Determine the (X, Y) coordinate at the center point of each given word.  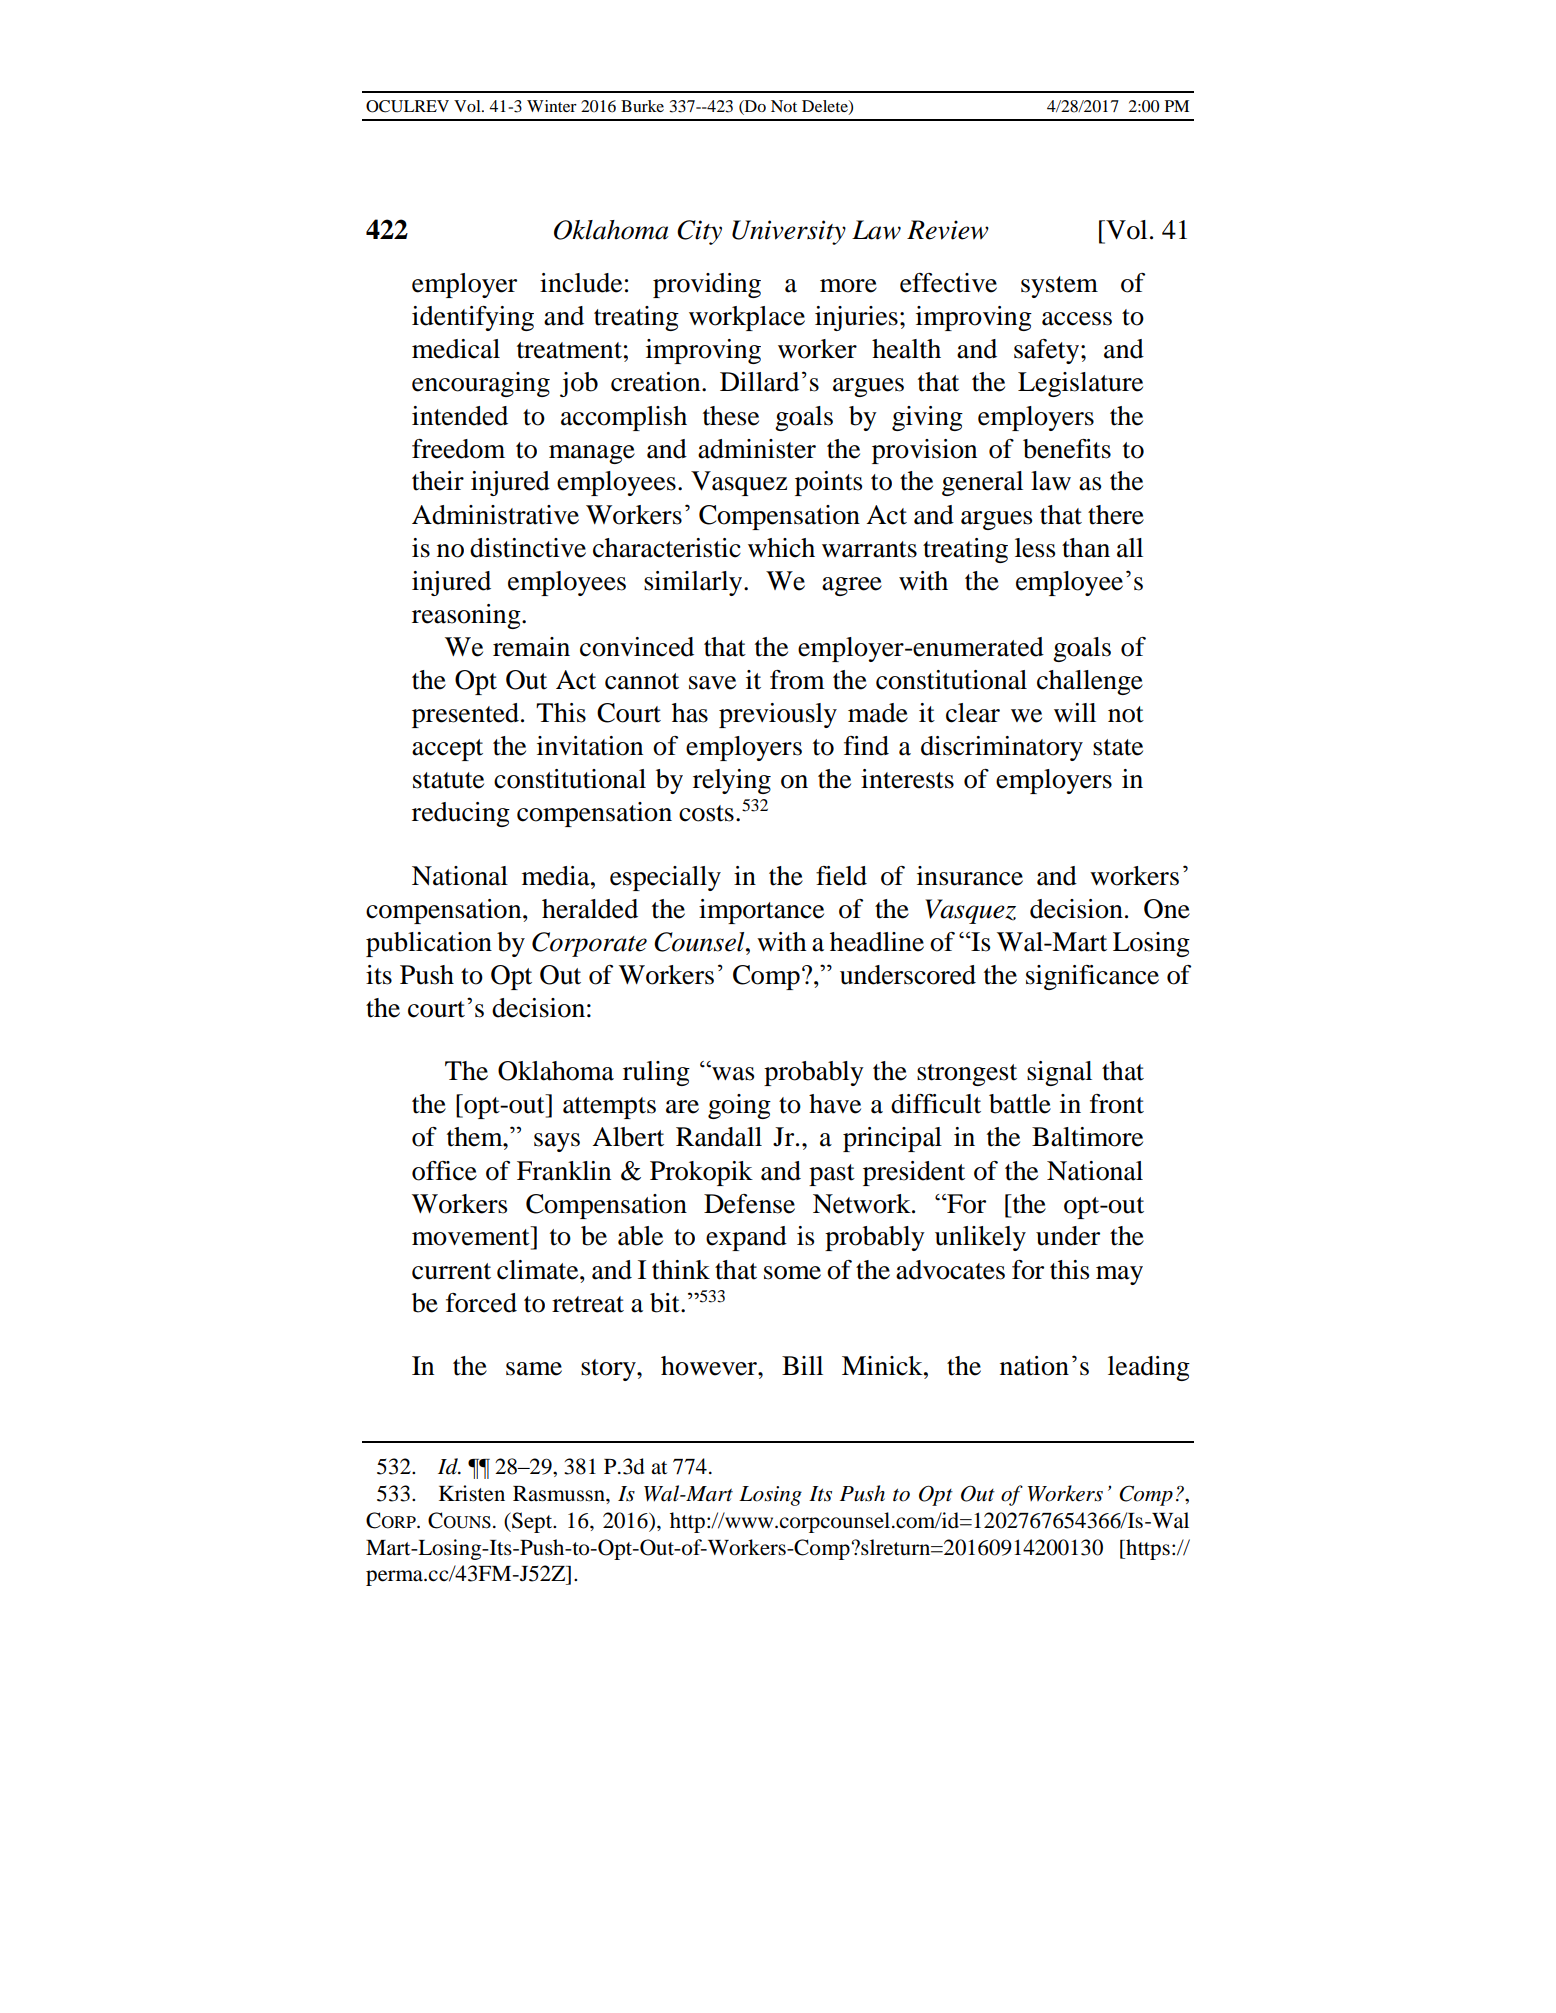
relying (732, 781)
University (789, 232)
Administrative (495, 515)
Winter (552, 106)
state (1118, 747)
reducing (461, 814)
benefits (1067, 449)
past (832, 1175)
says (557, 1142)
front (1117, 1104)
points (829, 483)
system (1059, 287)
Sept (532, 1522)
